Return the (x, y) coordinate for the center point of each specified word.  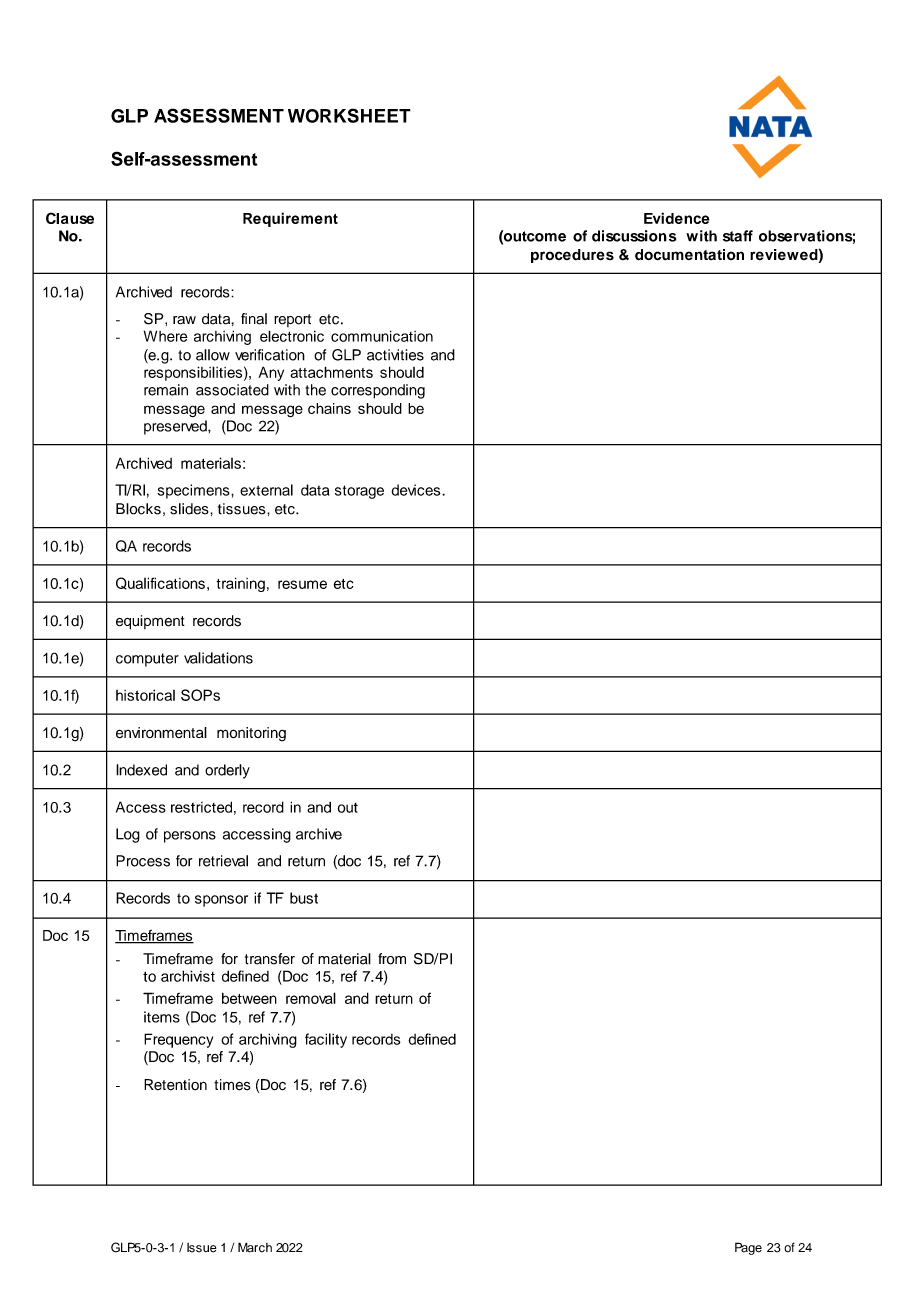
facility (326, 1040)
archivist (188, 976)
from (392, 959)
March (255, 1247)
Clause (70, 218)
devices (417, 490)
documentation (689, 255)
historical (145, 695)
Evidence (677, 218)
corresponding (378, 391)
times (232, 1085)
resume (302, 584)
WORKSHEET (349, 115)
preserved (176, 427)
